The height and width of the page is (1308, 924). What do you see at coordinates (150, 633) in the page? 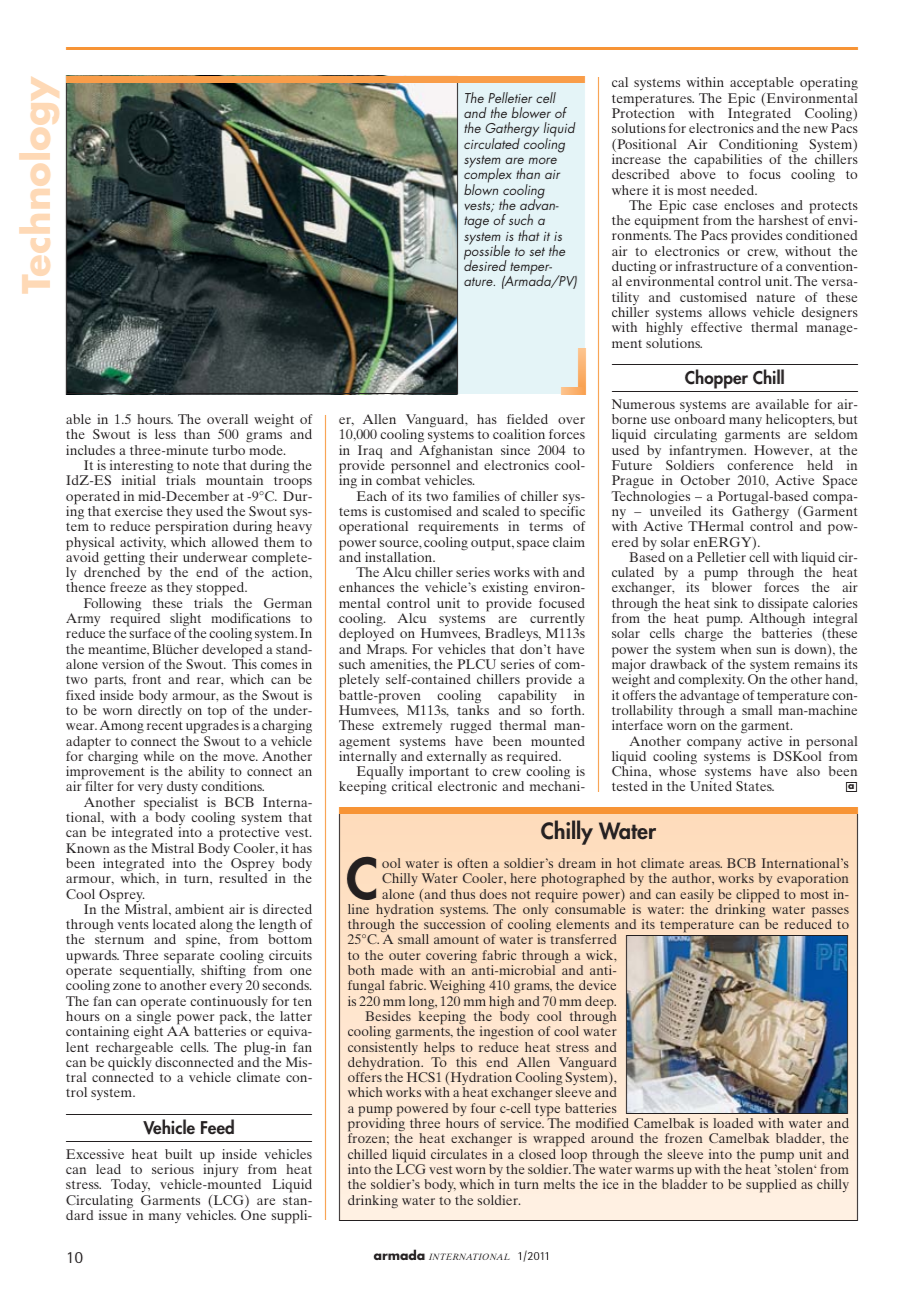
I see `surface` at bounding box center [150, 633].
